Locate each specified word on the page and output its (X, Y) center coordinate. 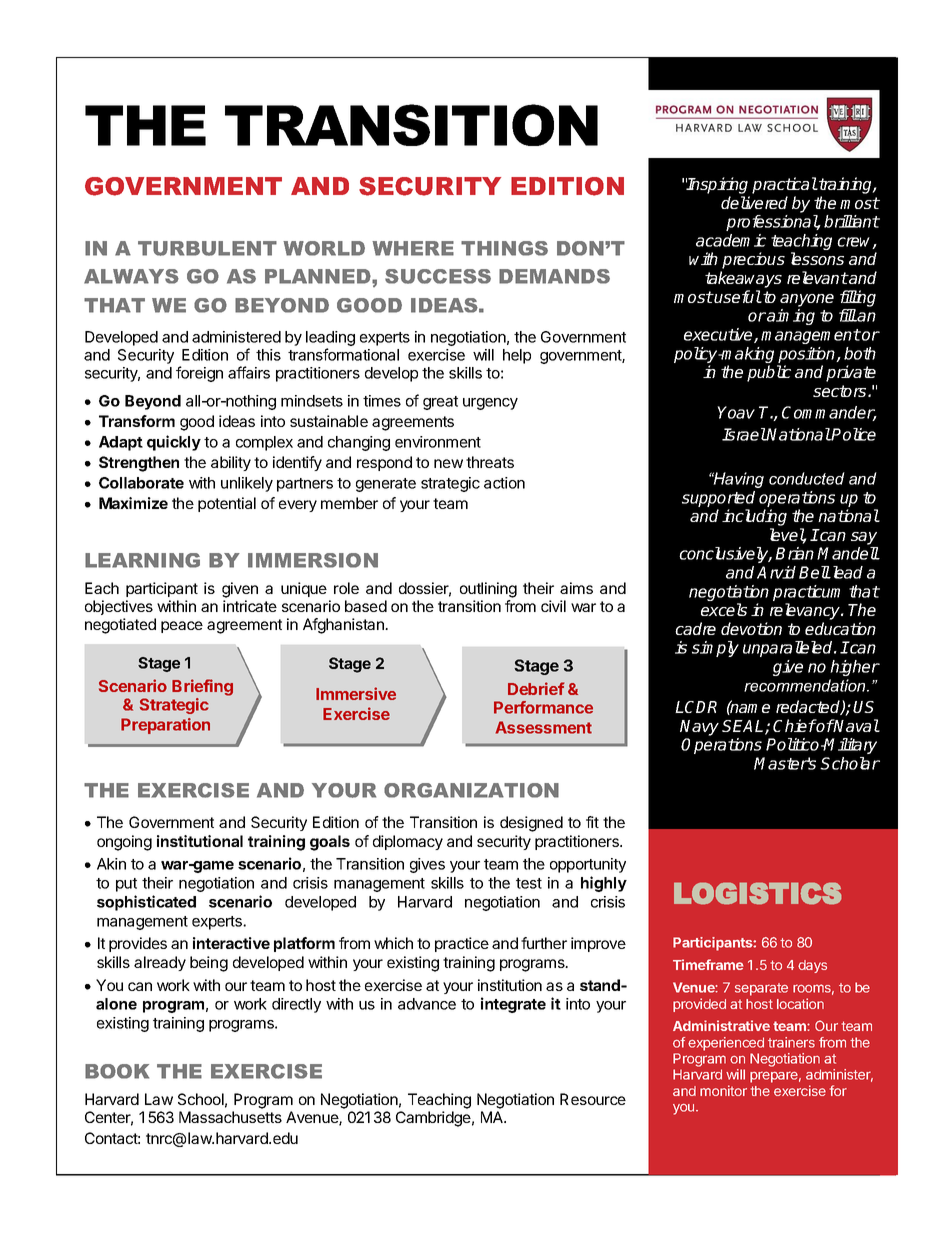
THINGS (504, 248)
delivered (754, 202)
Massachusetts (230, 1117)
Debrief (536, 688)
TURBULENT (207, 248)
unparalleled (789, 649)
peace (182, 627)
